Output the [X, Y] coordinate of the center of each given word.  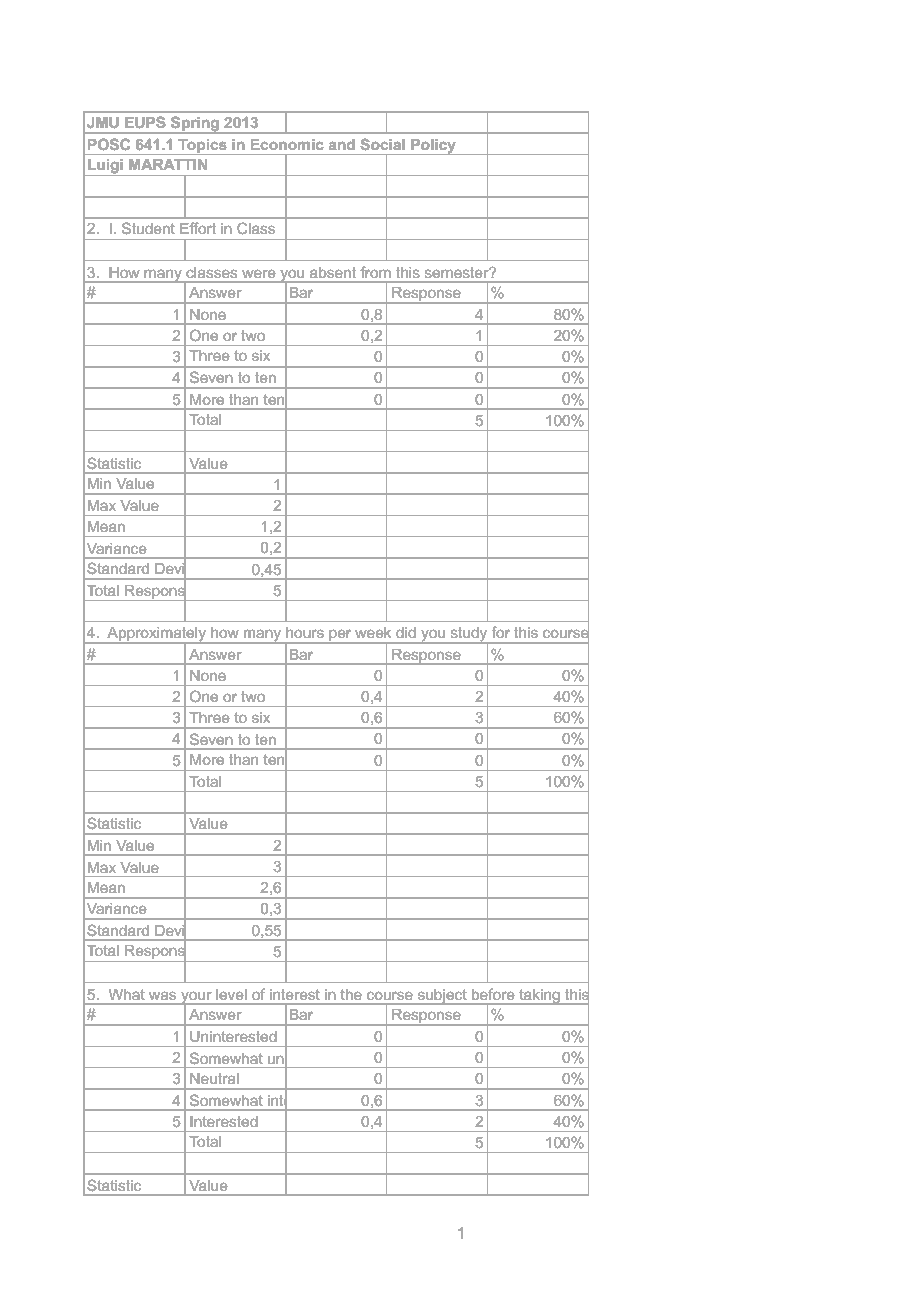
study [469, 635]
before [493, 994]
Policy [433, 147]
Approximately [156, 635]
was [162, 996]
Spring [195, 125]
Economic [287, 144]
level [231, 994]
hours [305, 632]
